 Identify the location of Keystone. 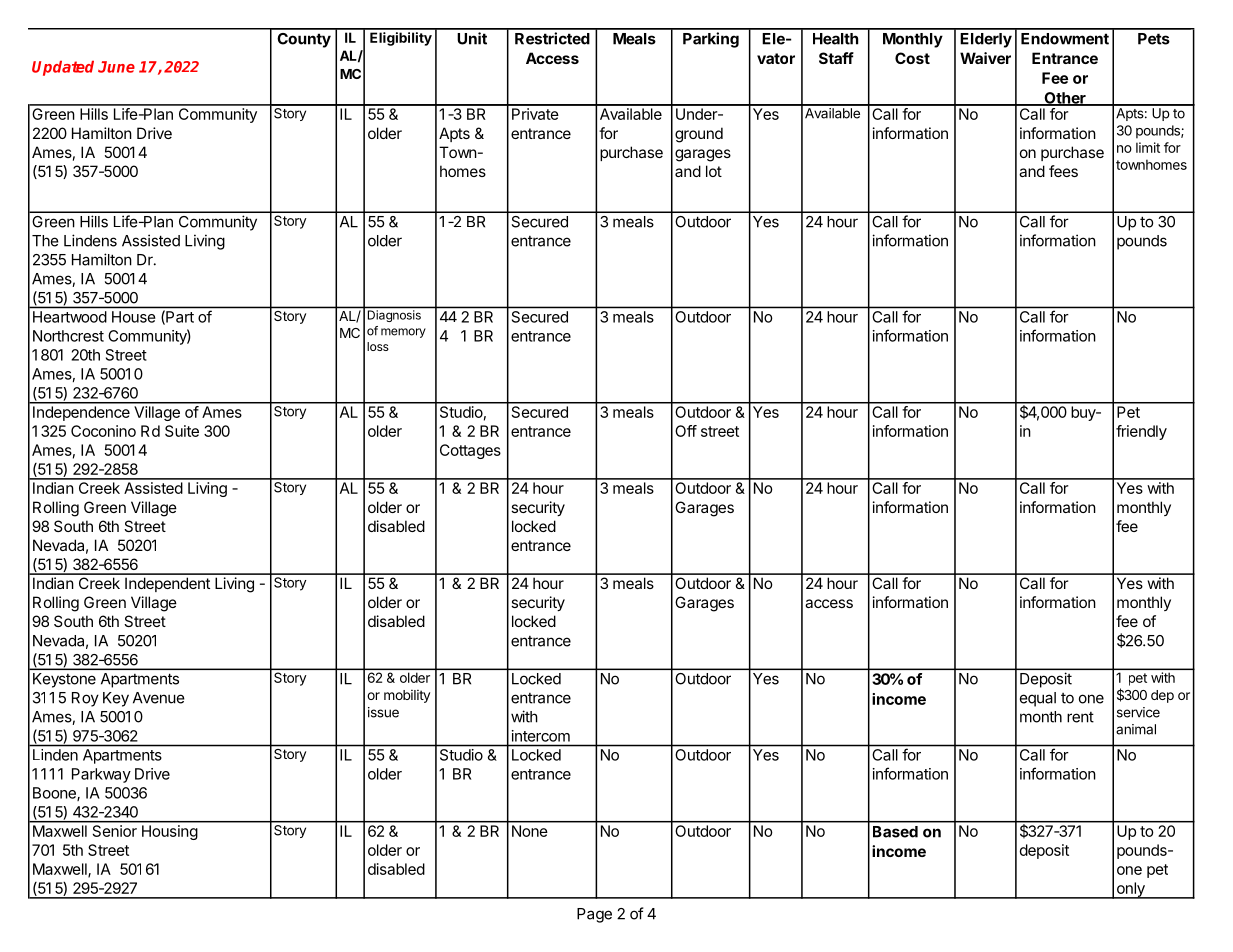
(64, 680).
